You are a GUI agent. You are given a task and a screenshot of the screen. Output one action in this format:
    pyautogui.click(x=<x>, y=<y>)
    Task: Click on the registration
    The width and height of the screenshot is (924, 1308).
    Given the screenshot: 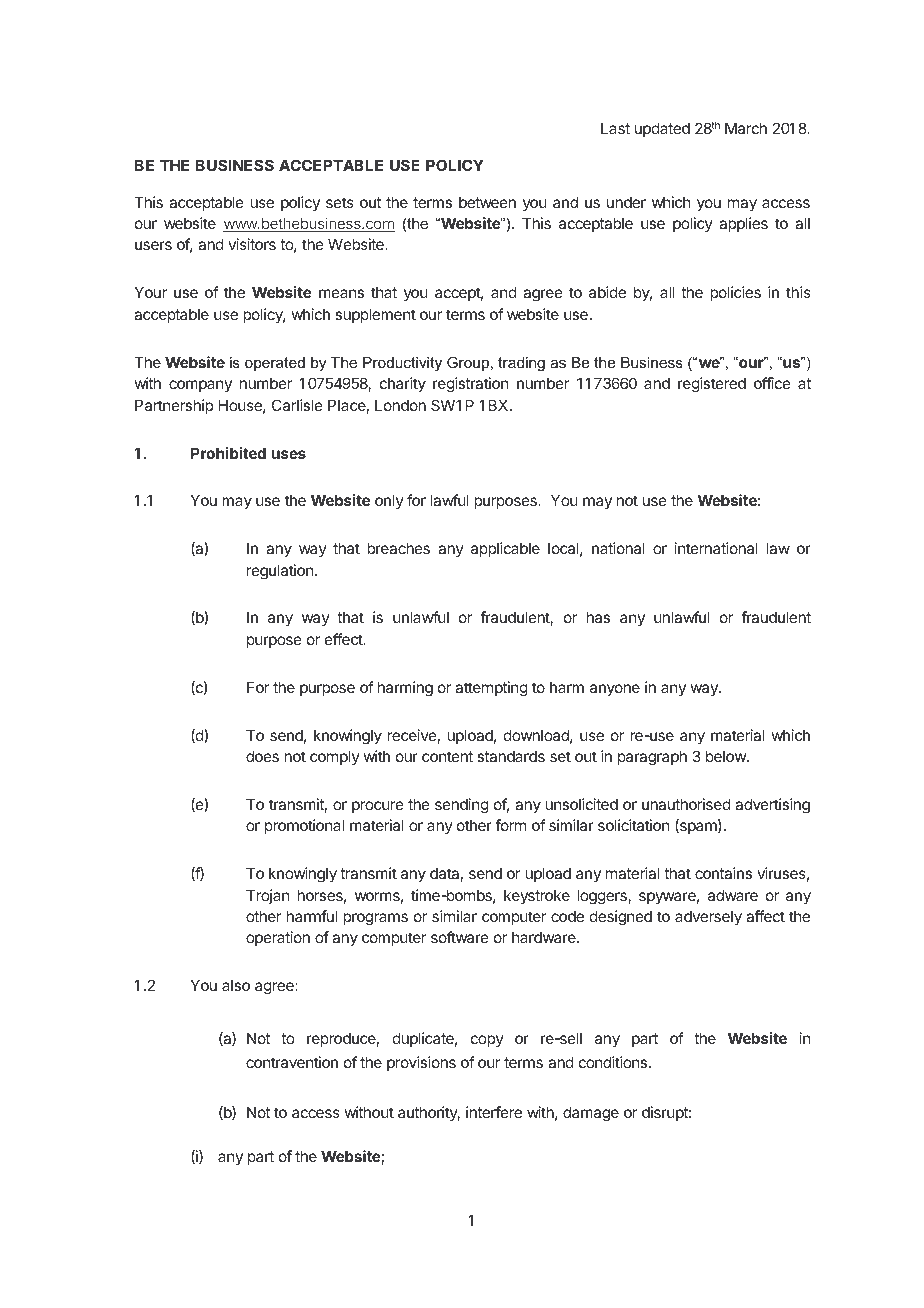 What is the action you would take?
    pyautogui.click(x=470, y=385)
